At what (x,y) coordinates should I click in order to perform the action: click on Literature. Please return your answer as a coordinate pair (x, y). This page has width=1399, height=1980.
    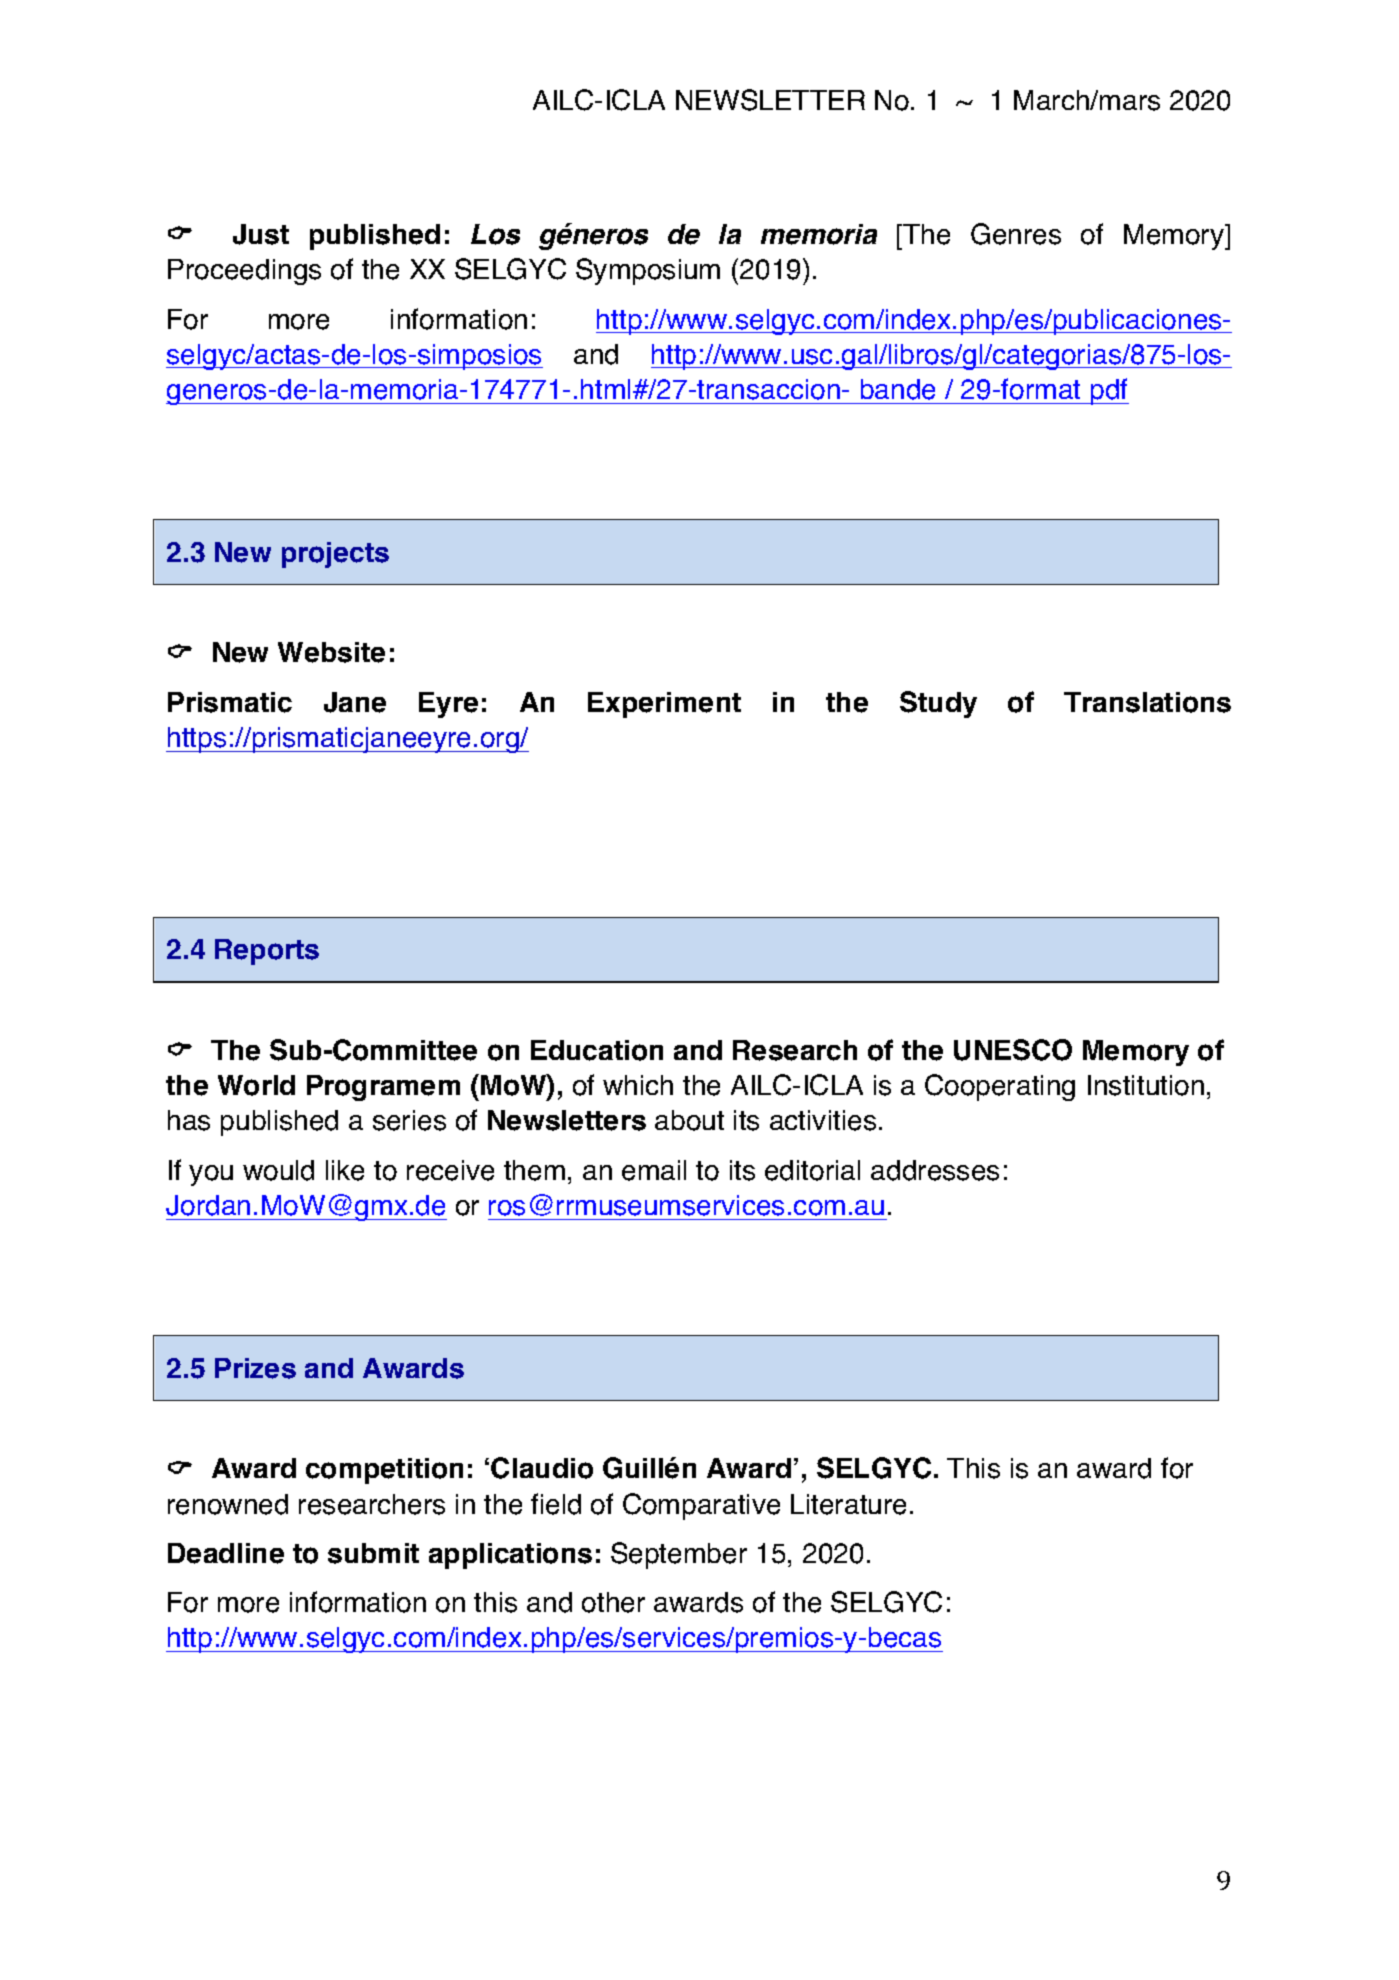
    Looking at the image, I should click on (848, 1504).
